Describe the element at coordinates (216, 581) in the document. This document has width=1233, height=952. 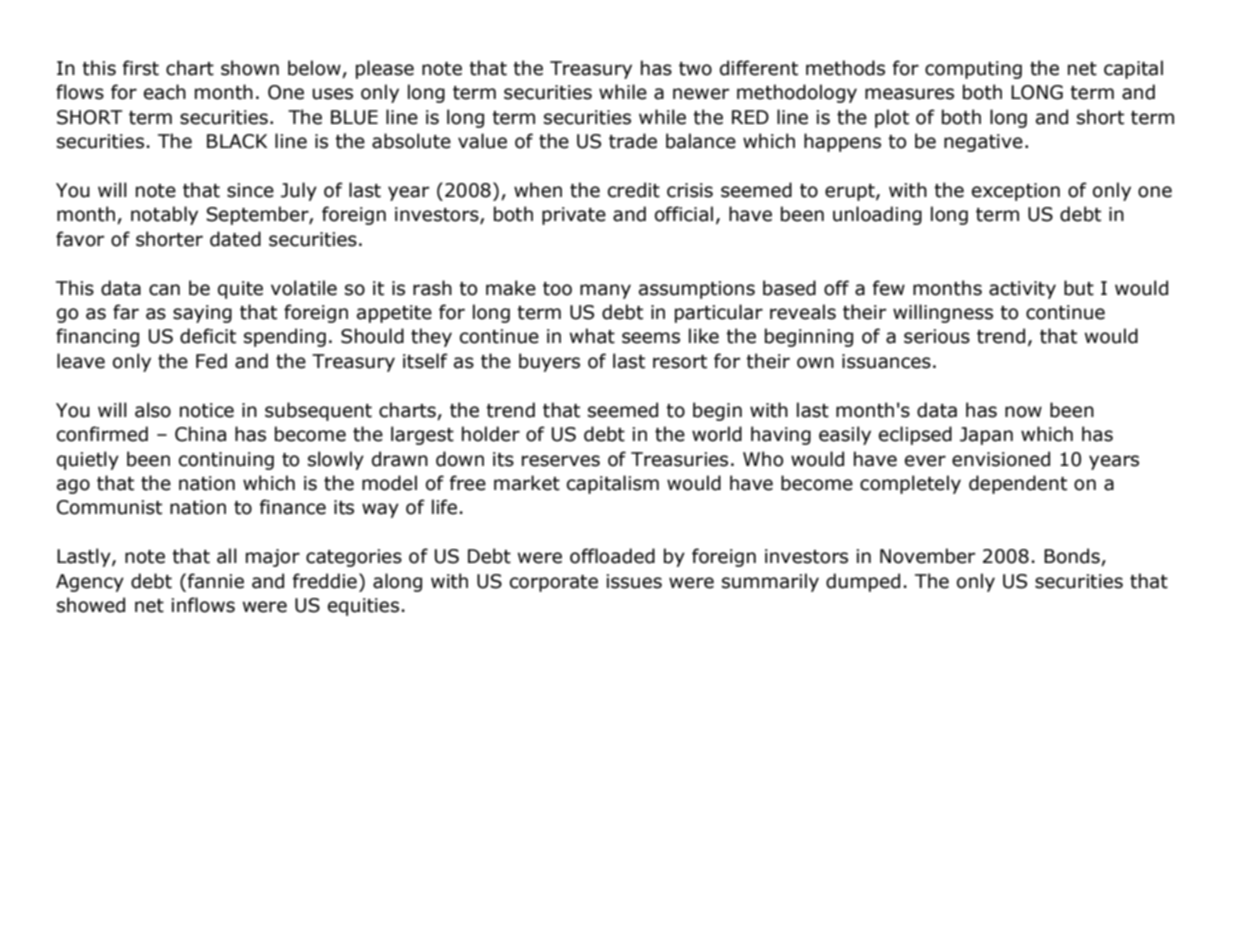
I see `fannie` at that location.
